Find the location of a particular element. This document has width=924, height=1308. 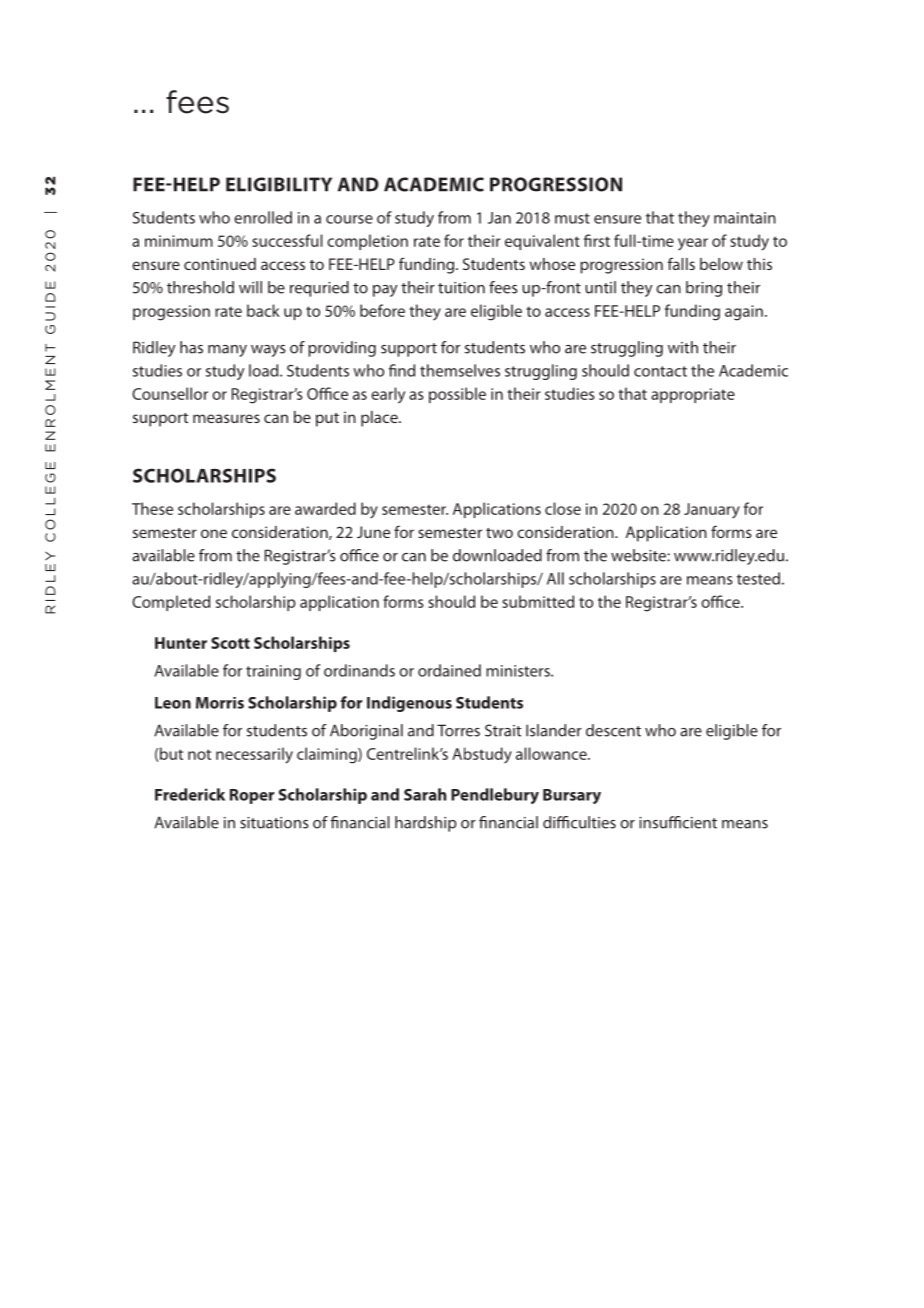

themselves is located at coordinates (460, 370).
